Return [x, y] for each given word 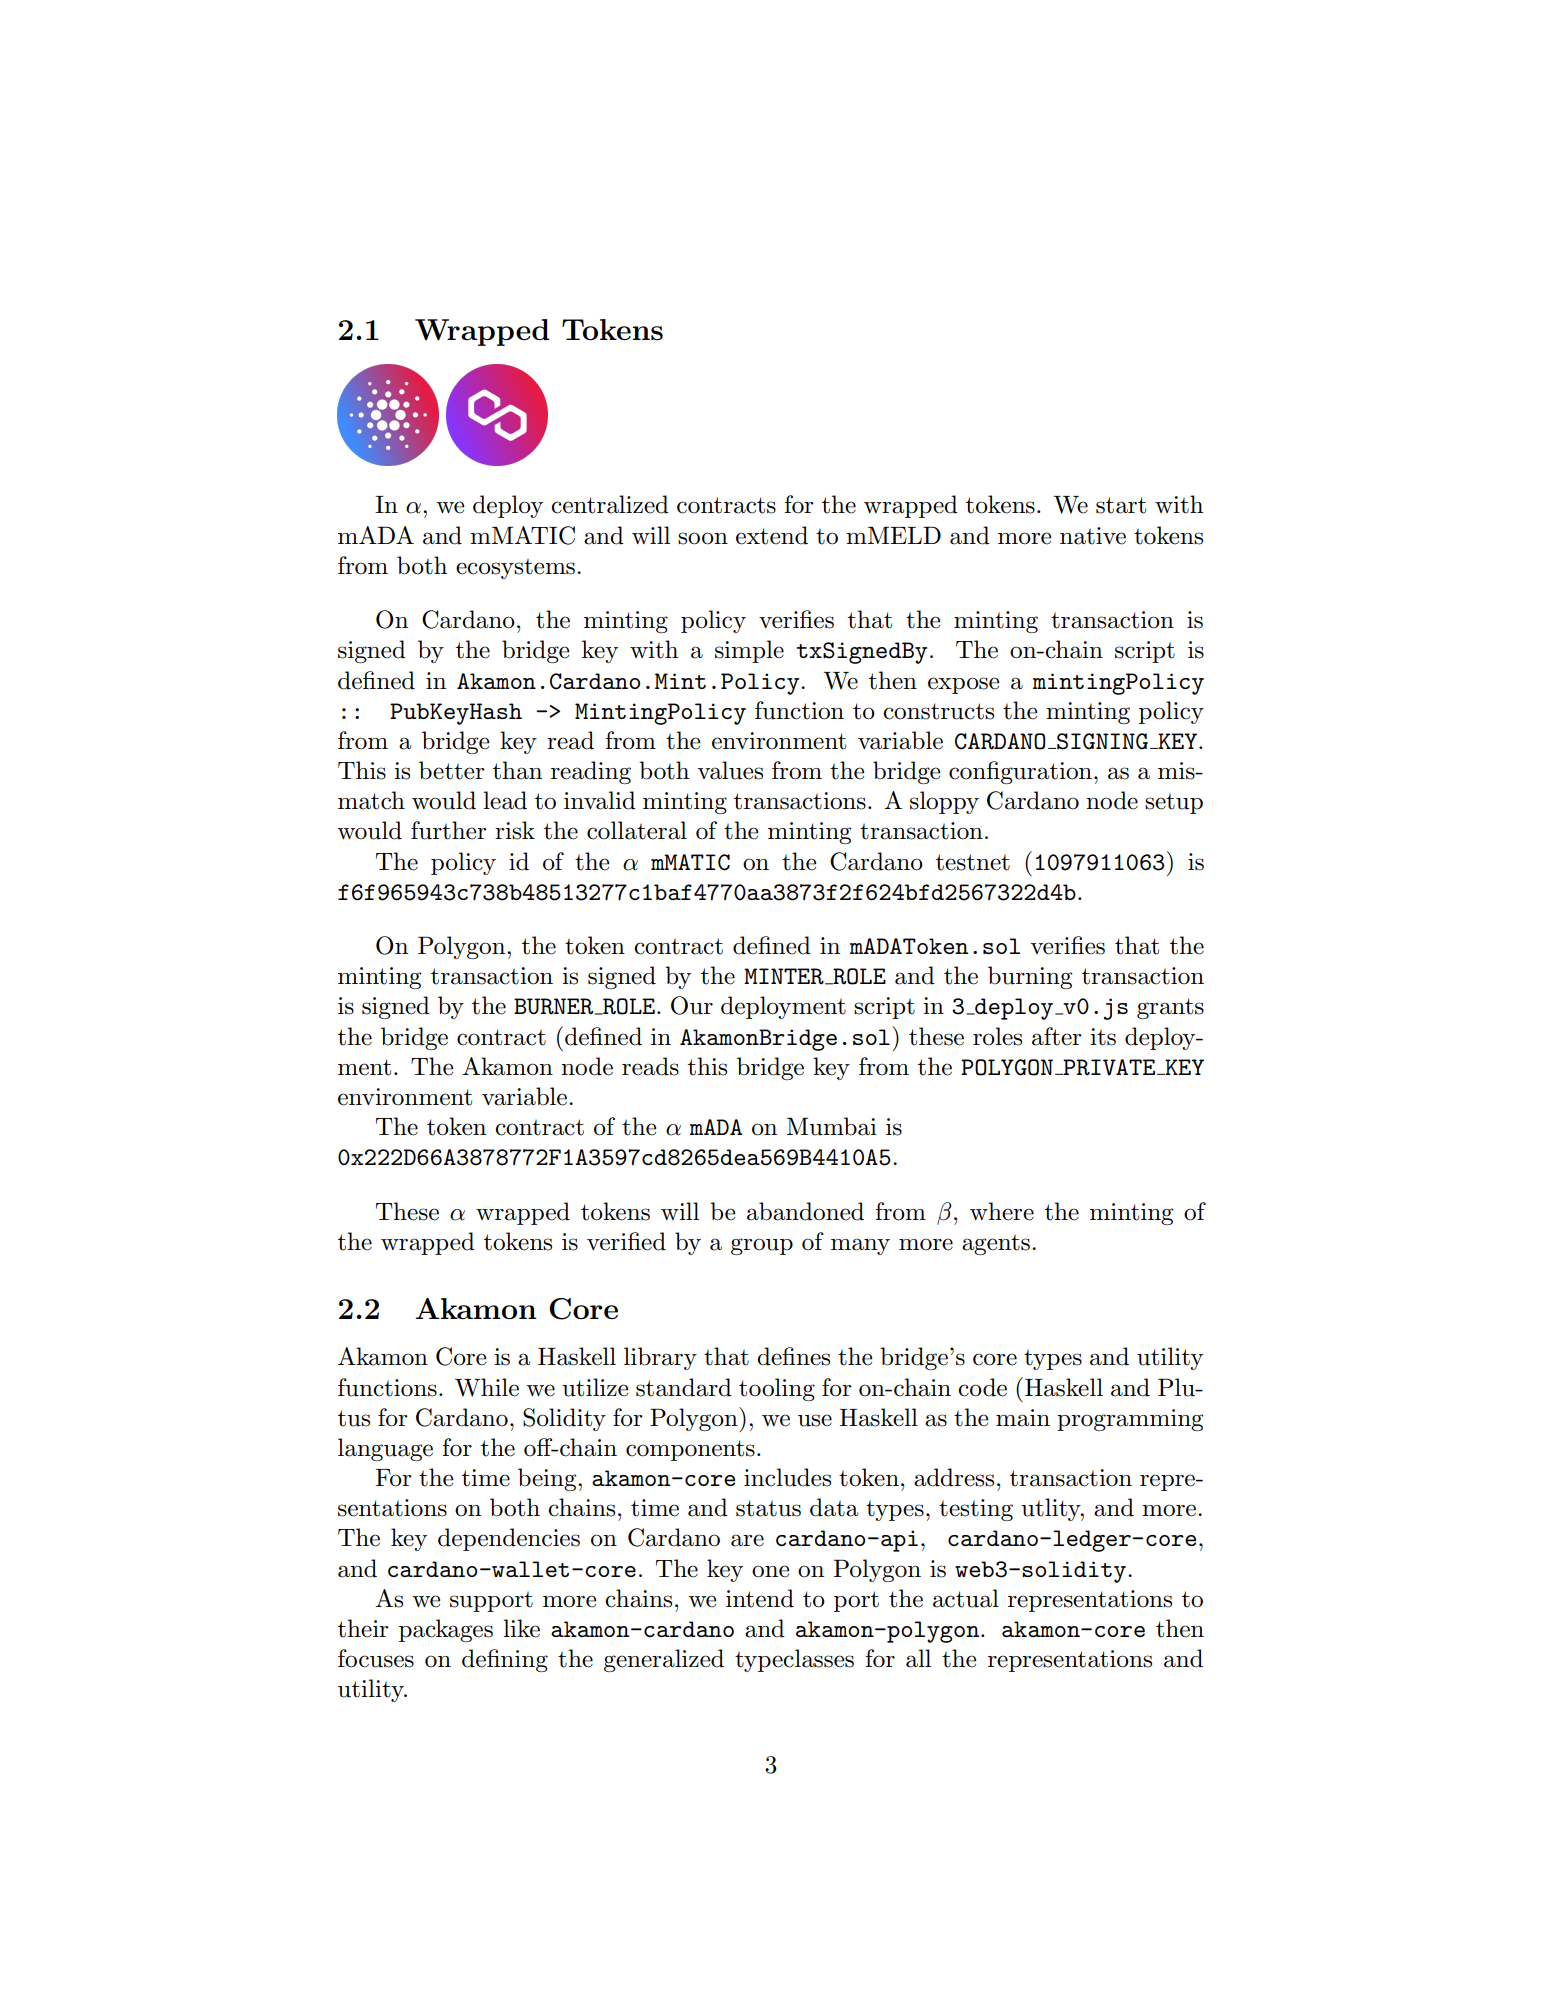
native [1093, 536]
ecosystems [515, 569]
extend [772, 535]
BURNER [555, 1006]
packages [446, 1630]
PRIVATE [1108, 1067]
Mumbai [832, 1126]
